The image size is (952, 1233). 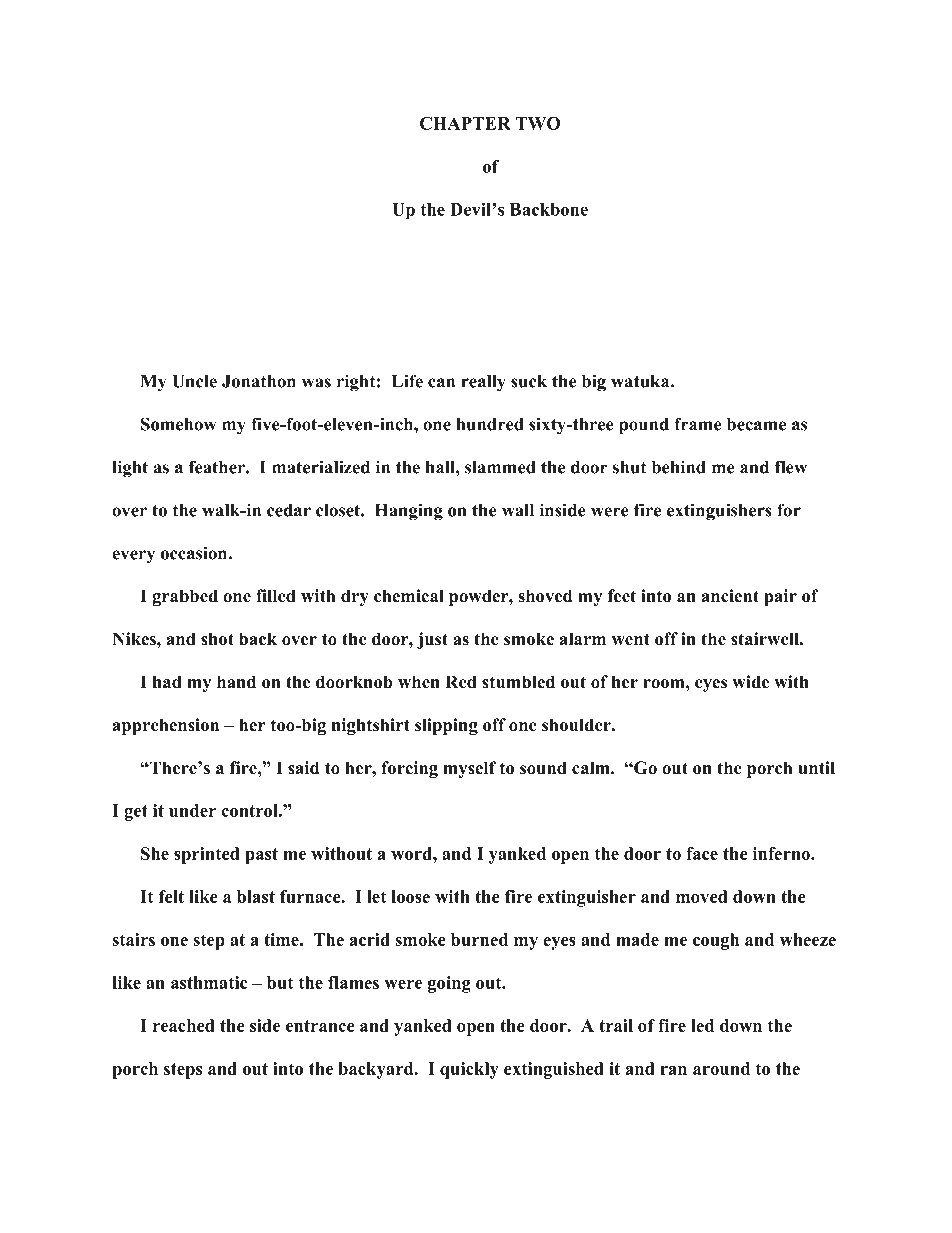 I want to click on myself, so click(x=469, y=769).
